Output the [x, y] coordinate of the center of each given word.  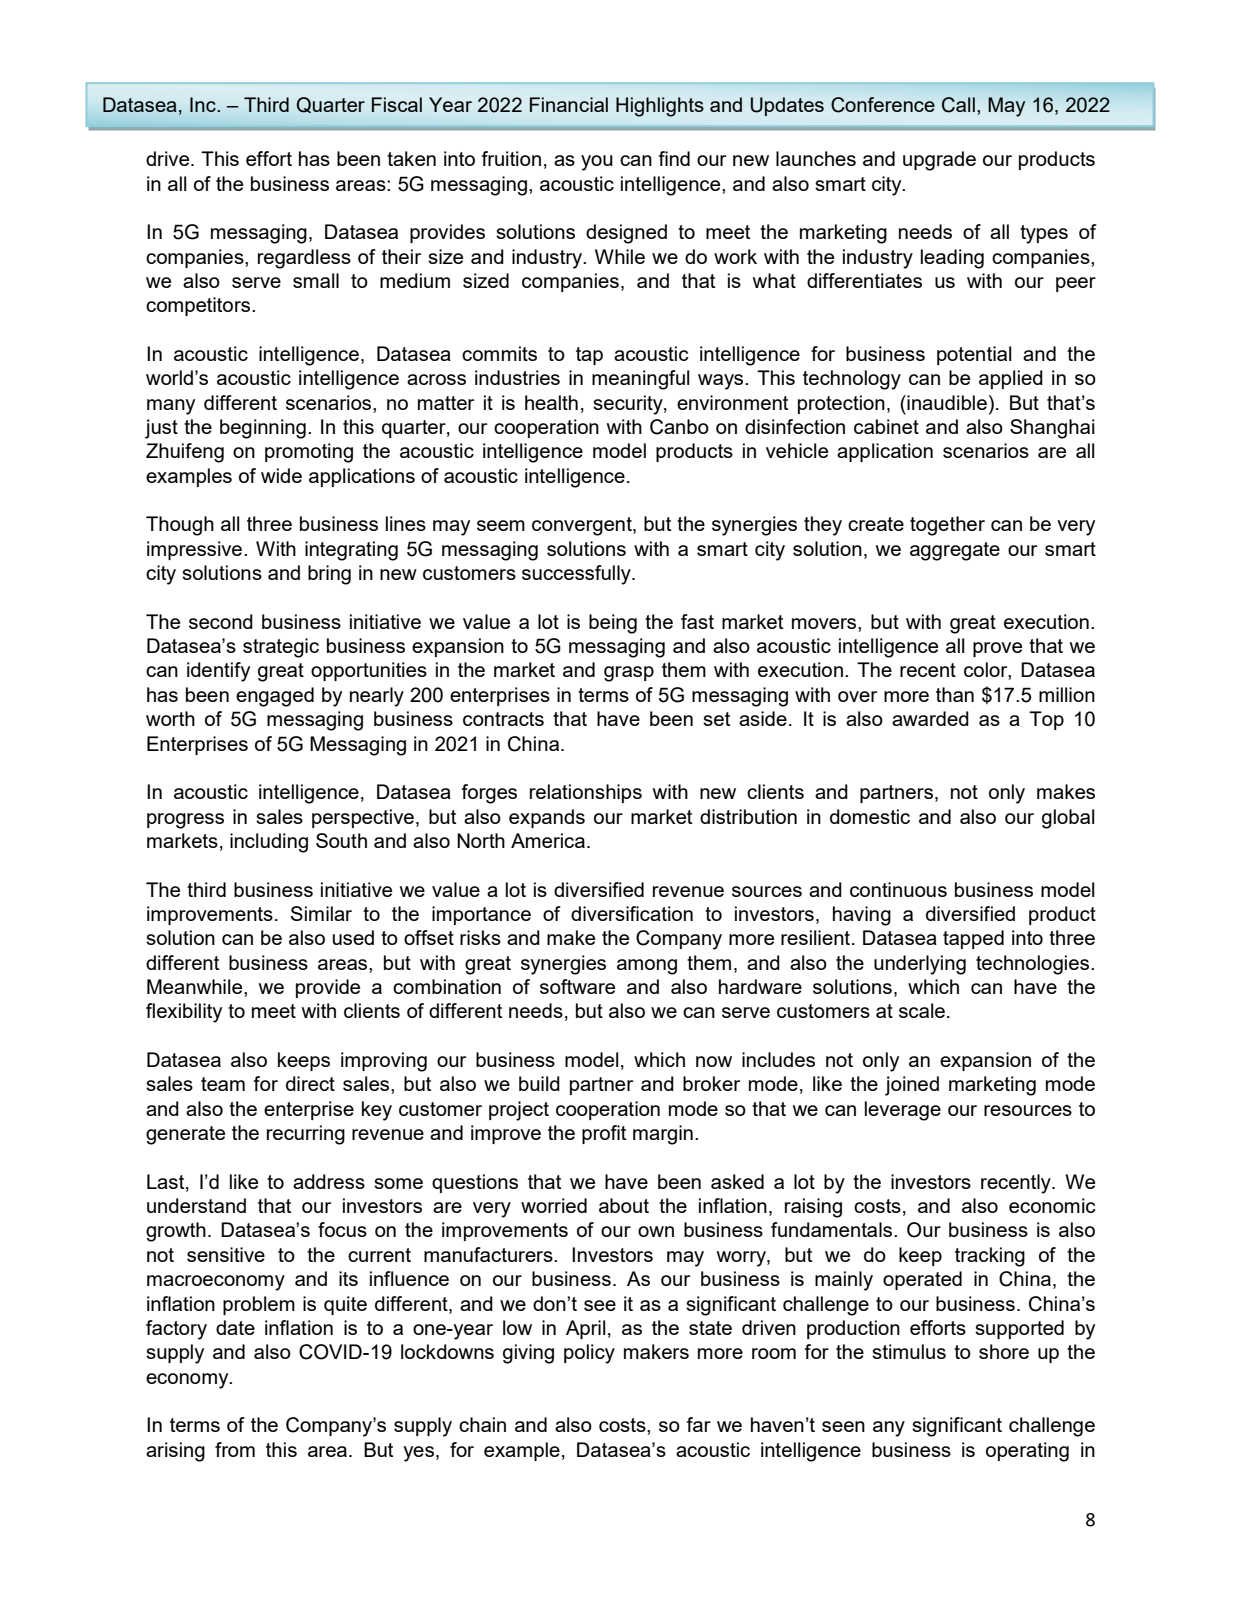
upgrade [939, 161]
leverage [903, 1111]
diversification [632, 913]
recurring [306, 1135]
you [597, 163]
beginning [263, 429]
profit [604, 1134]
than [955, 694]
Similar [321, 913]
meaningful [640, 380]
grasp [629, 674]
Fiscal [397, 104]
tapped [973, 939]
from [235, 1449]
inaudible [947, 402]
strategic [281, 648]
